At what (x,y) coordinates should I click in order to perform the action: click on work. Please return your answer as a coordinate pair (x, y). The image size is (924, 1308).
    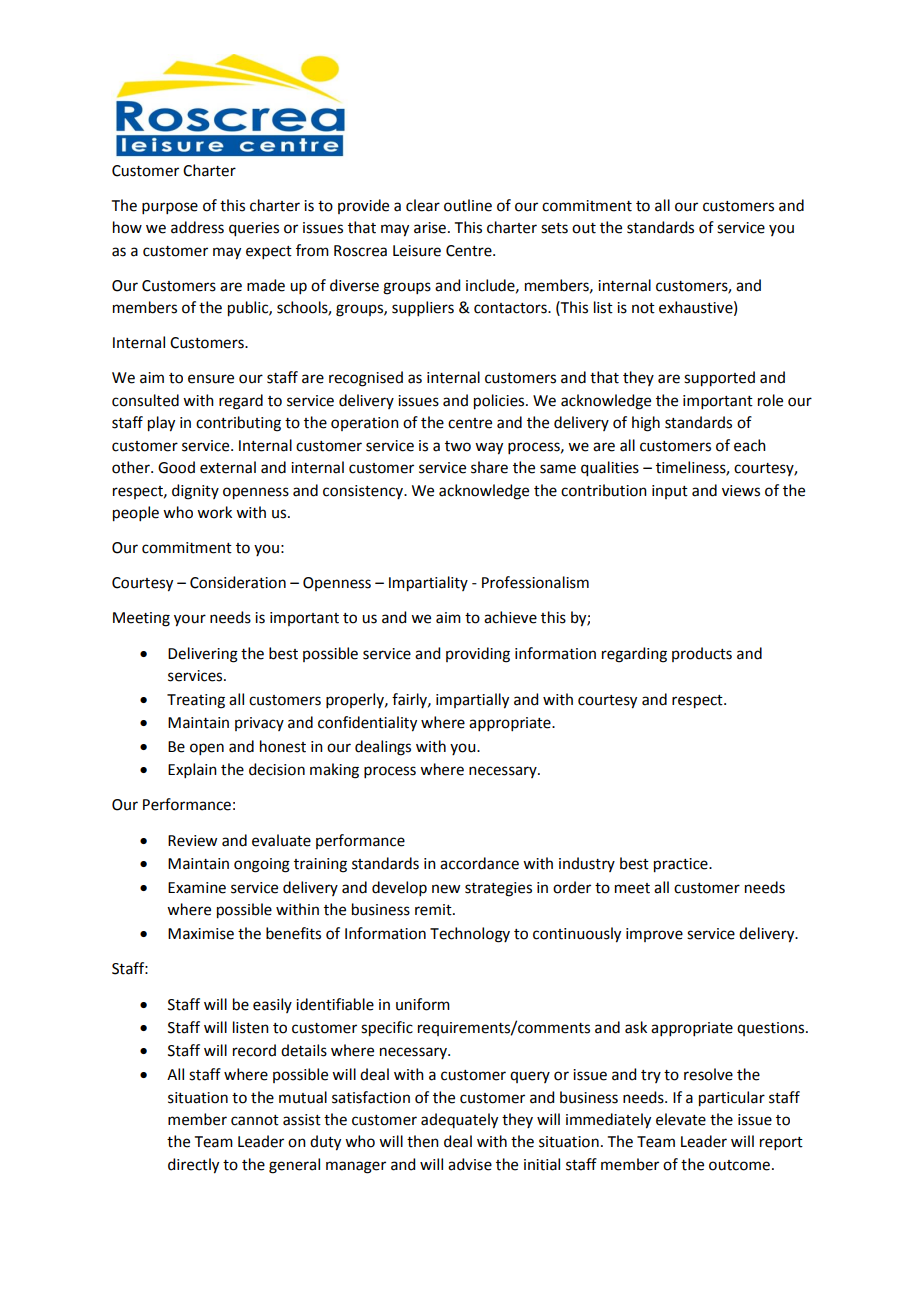
    Looking at the image, I should click on (214, 512).
